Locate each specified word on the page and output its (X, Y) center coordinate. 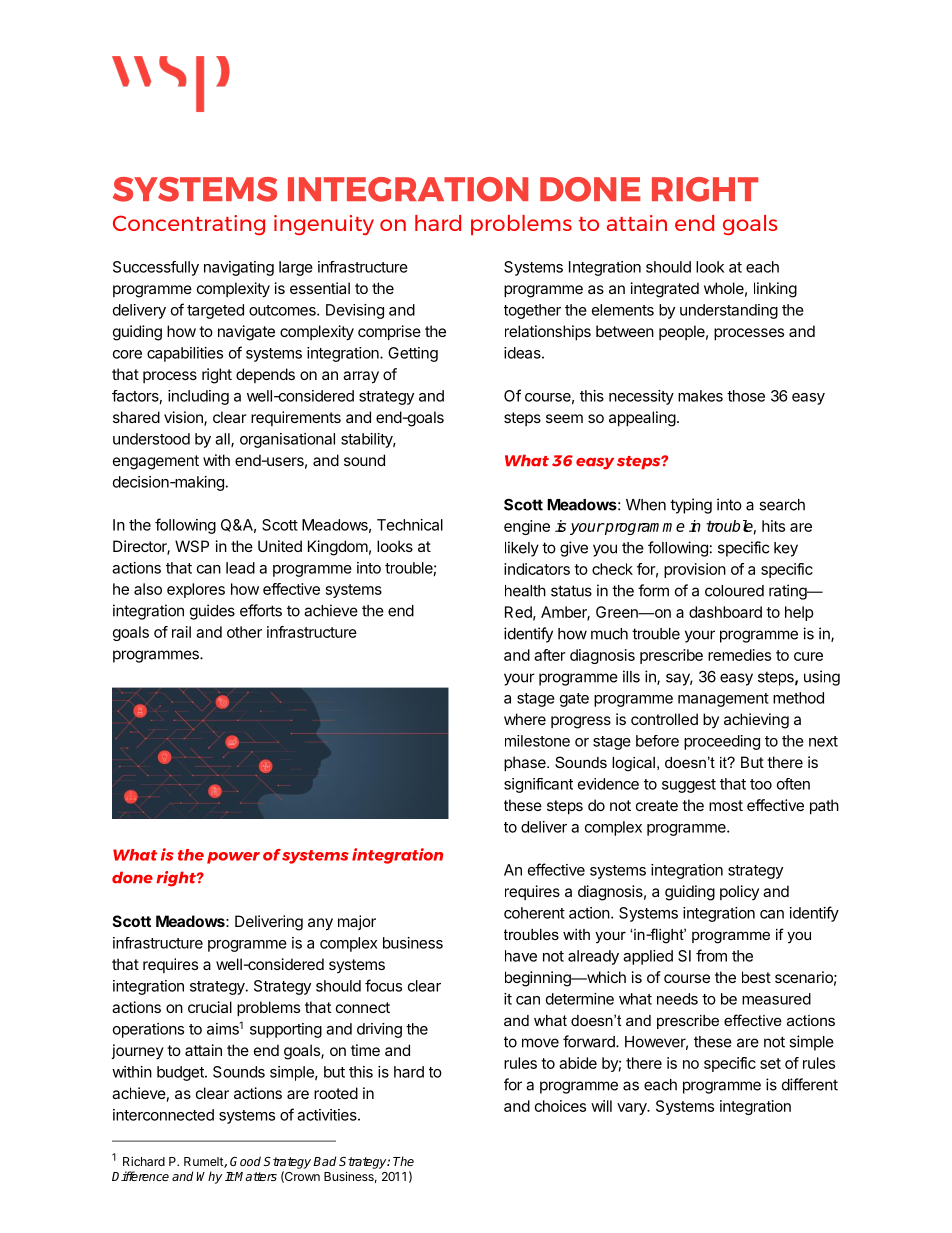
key (786, 549)
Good (245, 1161)
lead (240, 568)
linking (775, 290)
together (532, 311)
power (233, 858)
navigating (239, 268)
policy (739, 892)
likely (522, 549)
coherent (534, 913)
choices (560, 1106)
